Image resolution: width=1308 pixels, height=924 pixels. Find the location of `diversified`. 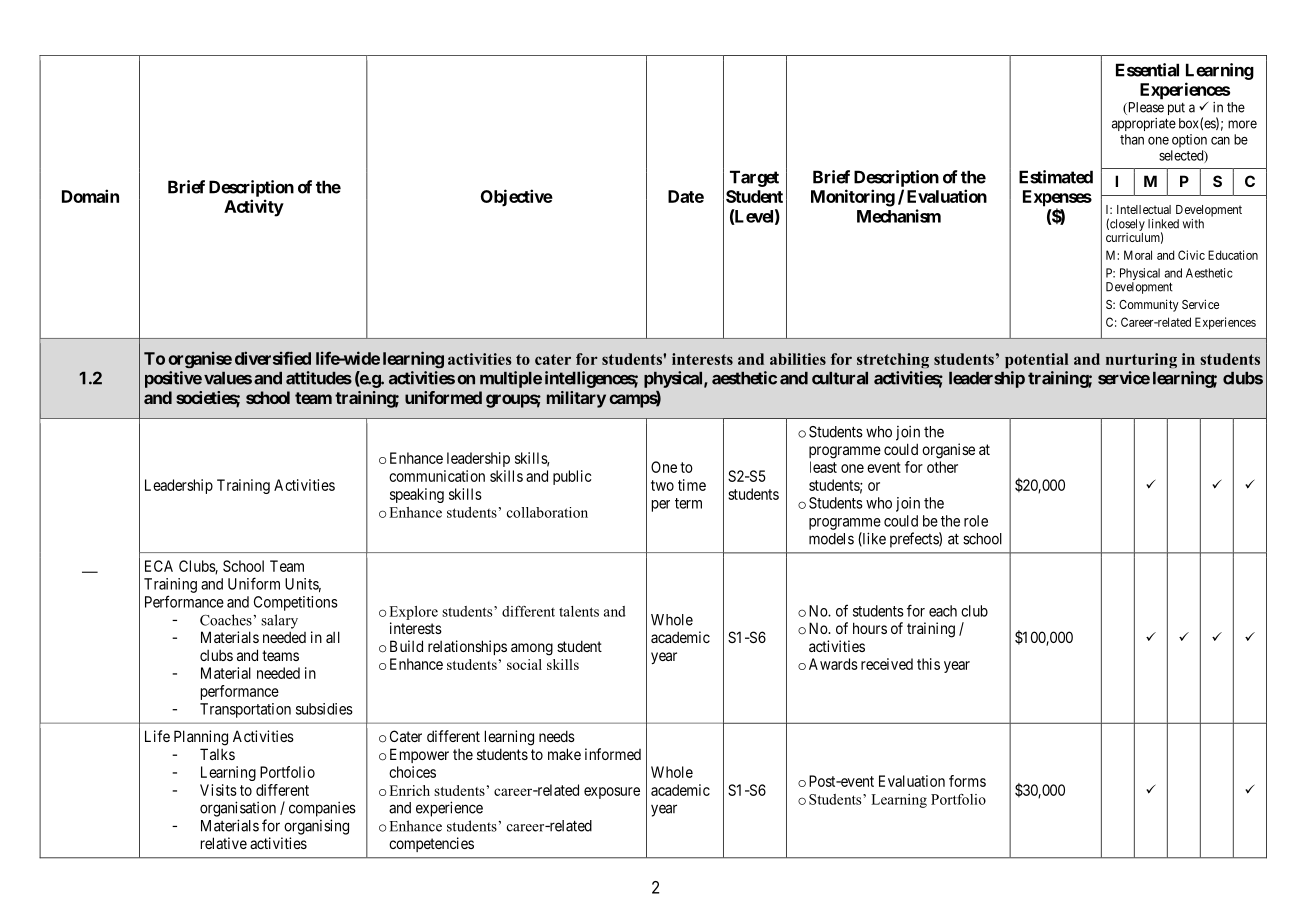

diversified is located at coordinates (273, 358).
